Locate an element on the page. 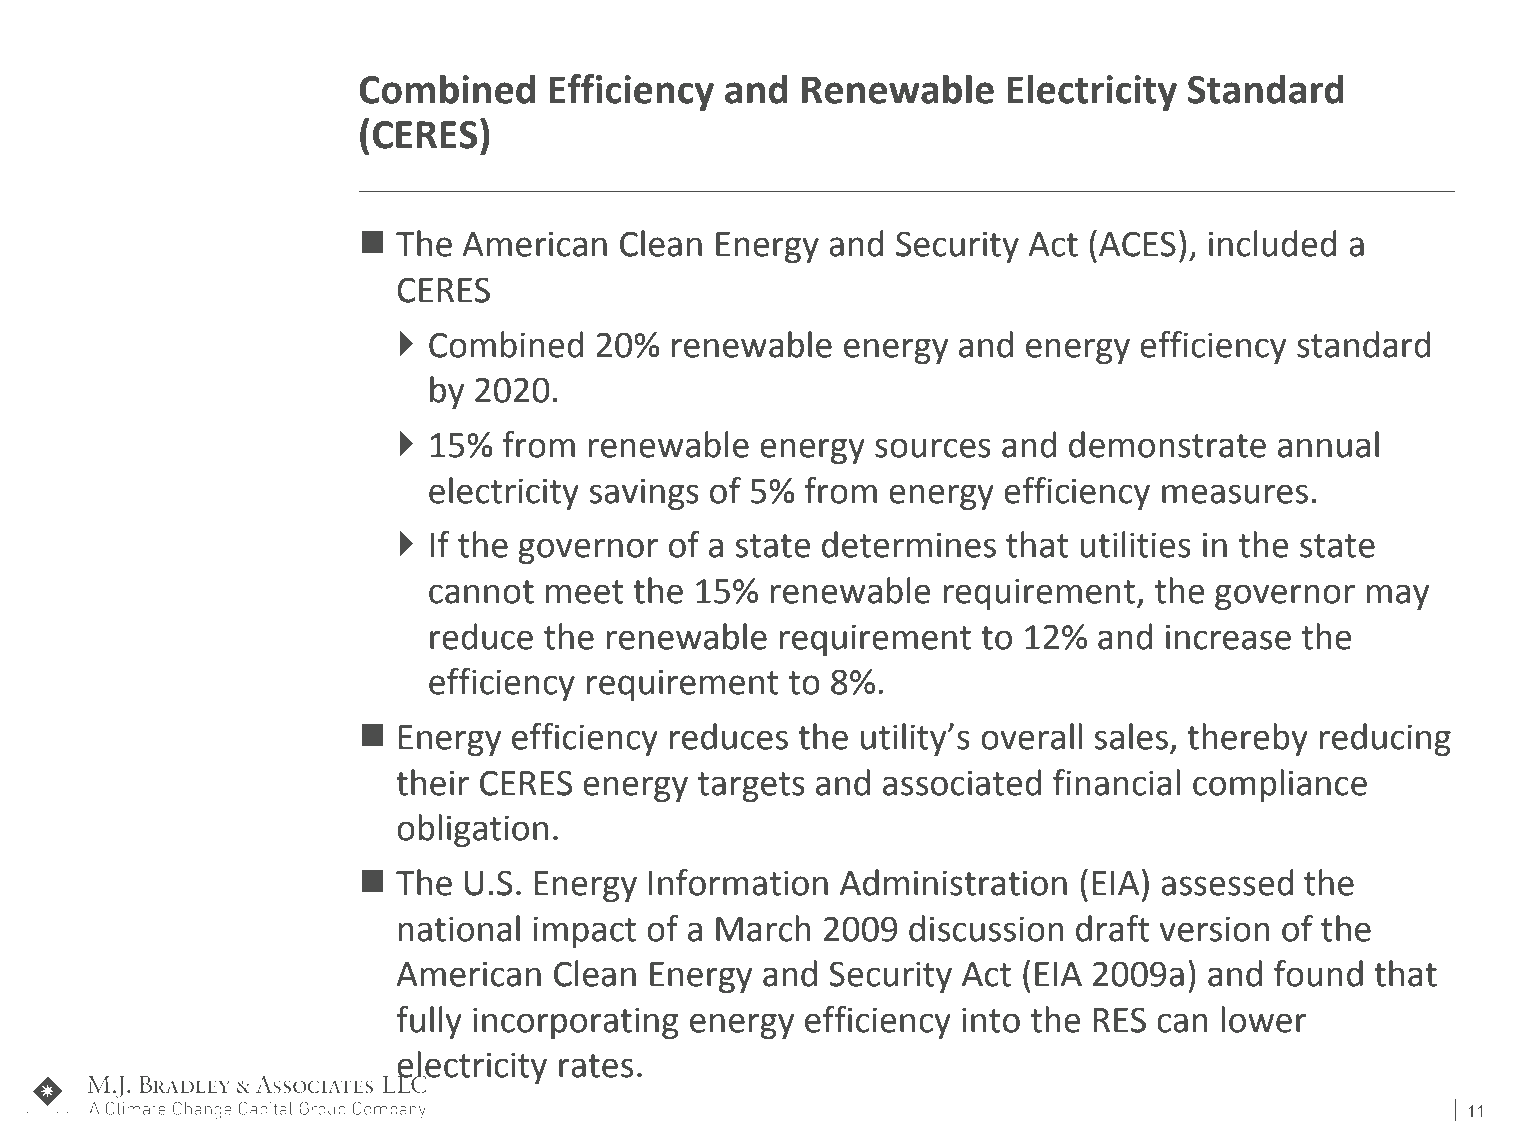  incorporating is located at coordinates (575, 1023).
